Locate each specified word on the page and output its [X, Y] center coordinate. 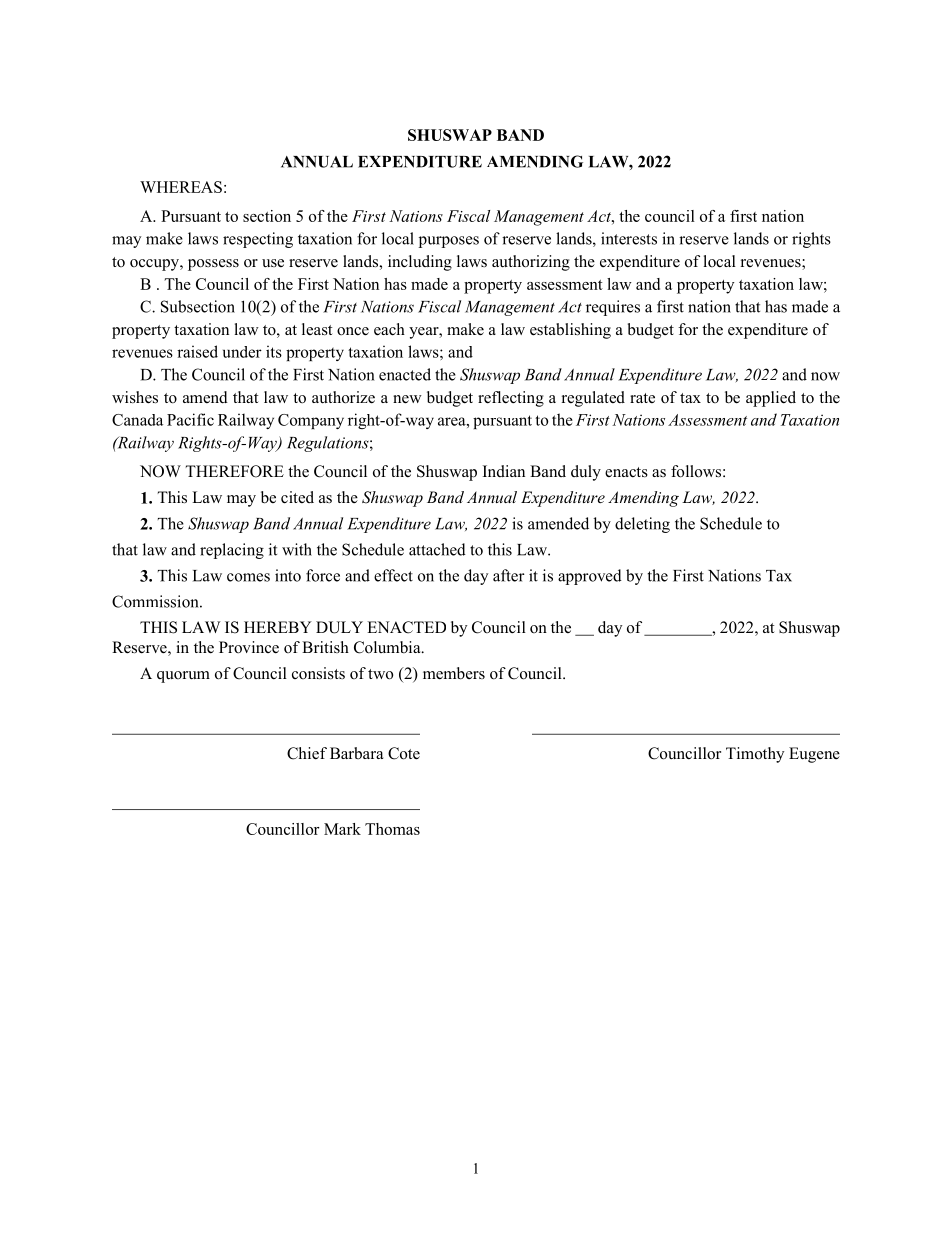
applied [771, 399]
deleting [642, 525]
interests [629, 238]
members [454, 673]
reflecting [511, 399]
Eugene [814, 755]
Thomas [392, 829]
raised [197, 351]
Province [249, 647]
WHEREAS [181, 187]
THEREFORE [234, 471]
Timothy [755, 755]
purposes [449, 242]
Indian [504, 471]
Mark [342, 829]
